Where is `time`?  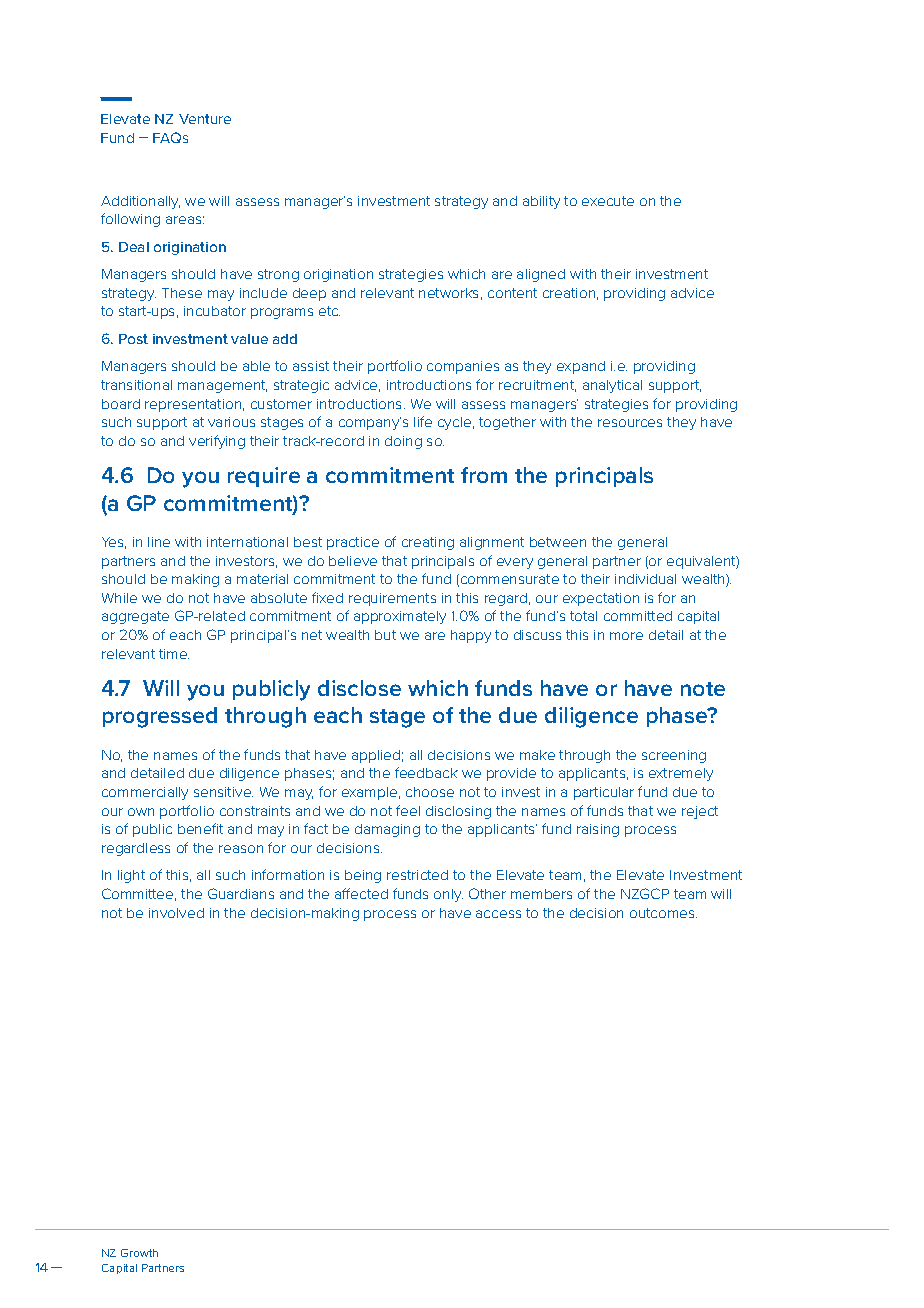 time is located at coordinates (174, 654).
